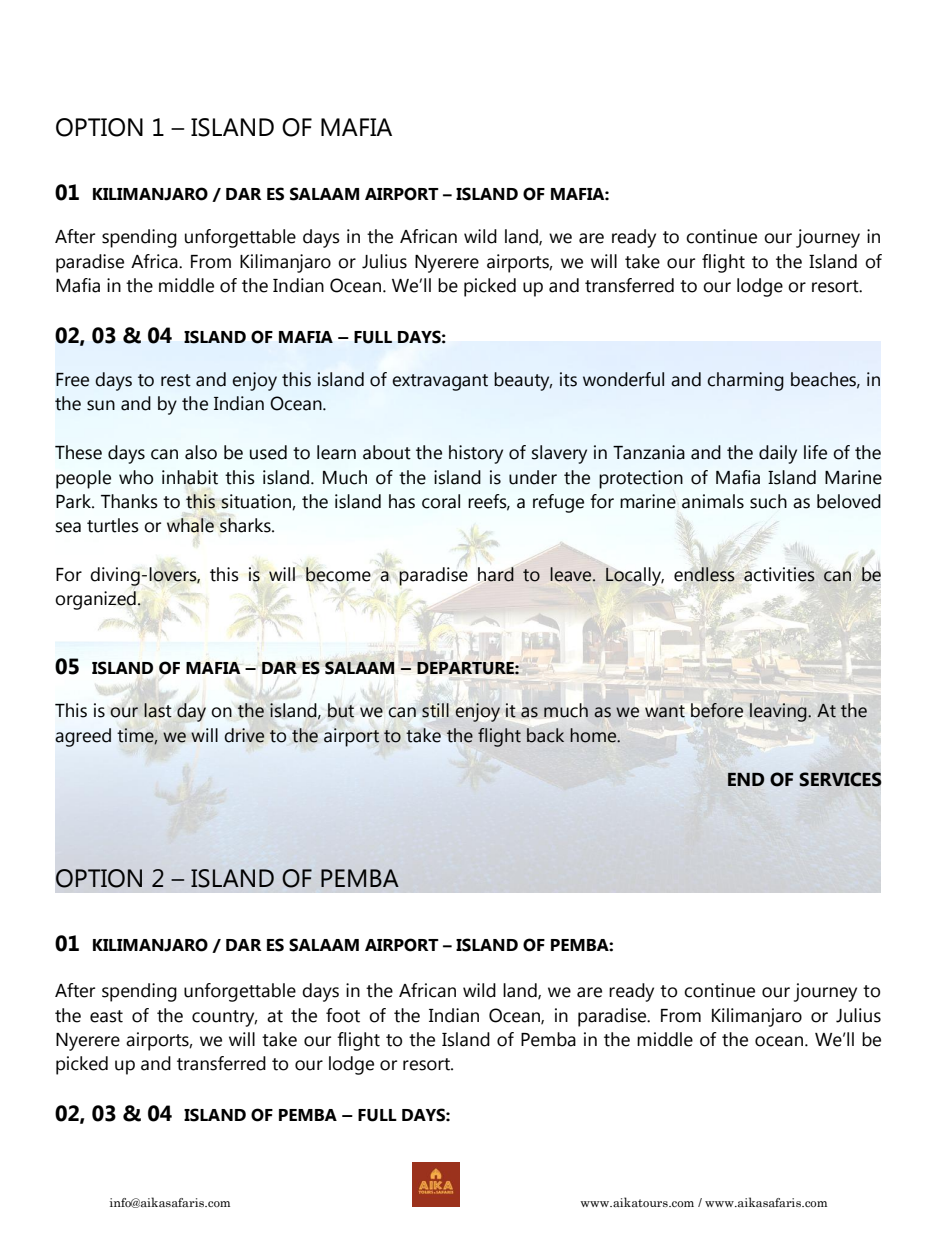 The image size is (952, 1233). What do you see at coordinates (779, 712) in the image?
I see `leaving` at bounding box center [779, 712].
